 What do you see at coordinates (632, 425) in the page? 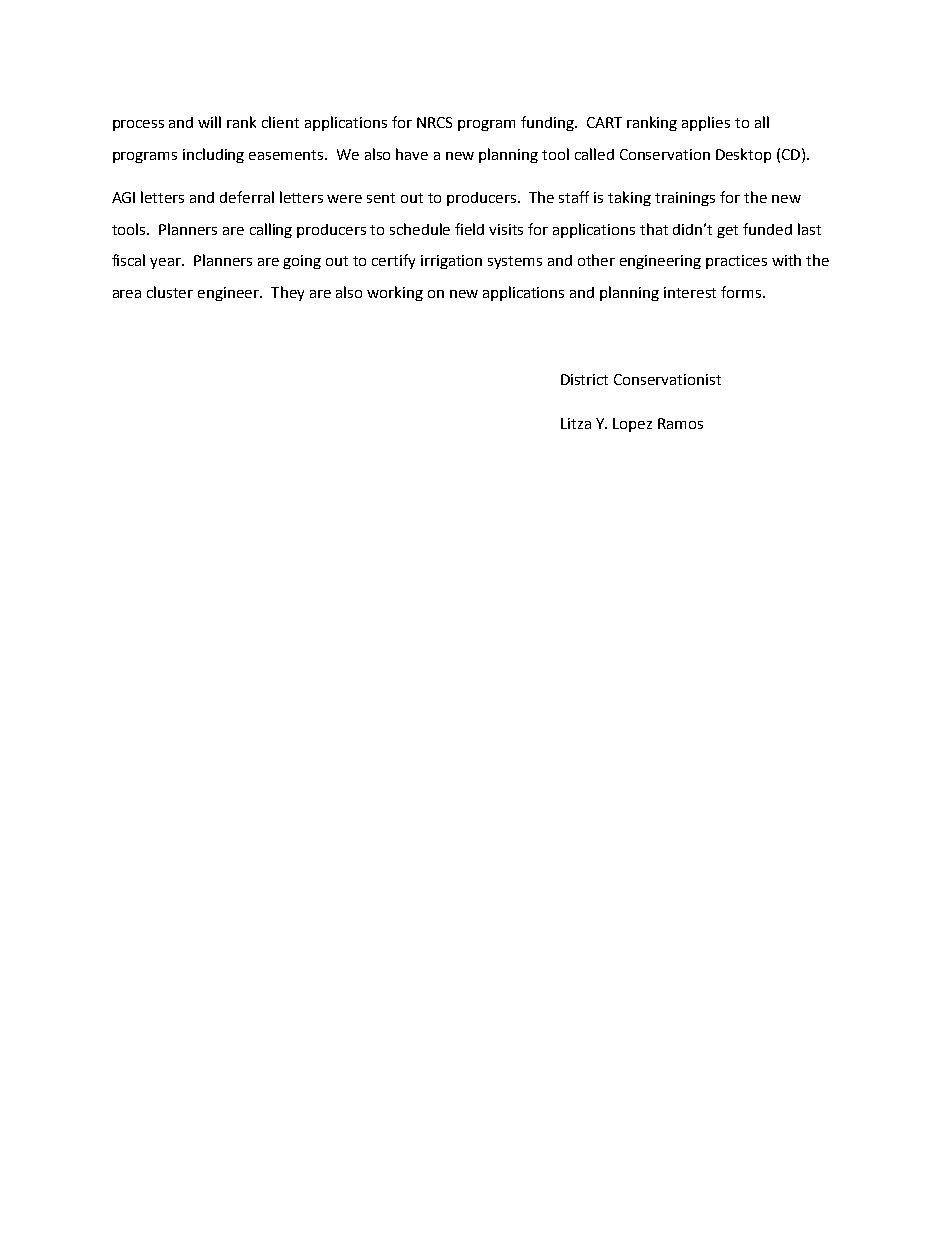
I see `Lopez` at bounding box center [632, 425].
